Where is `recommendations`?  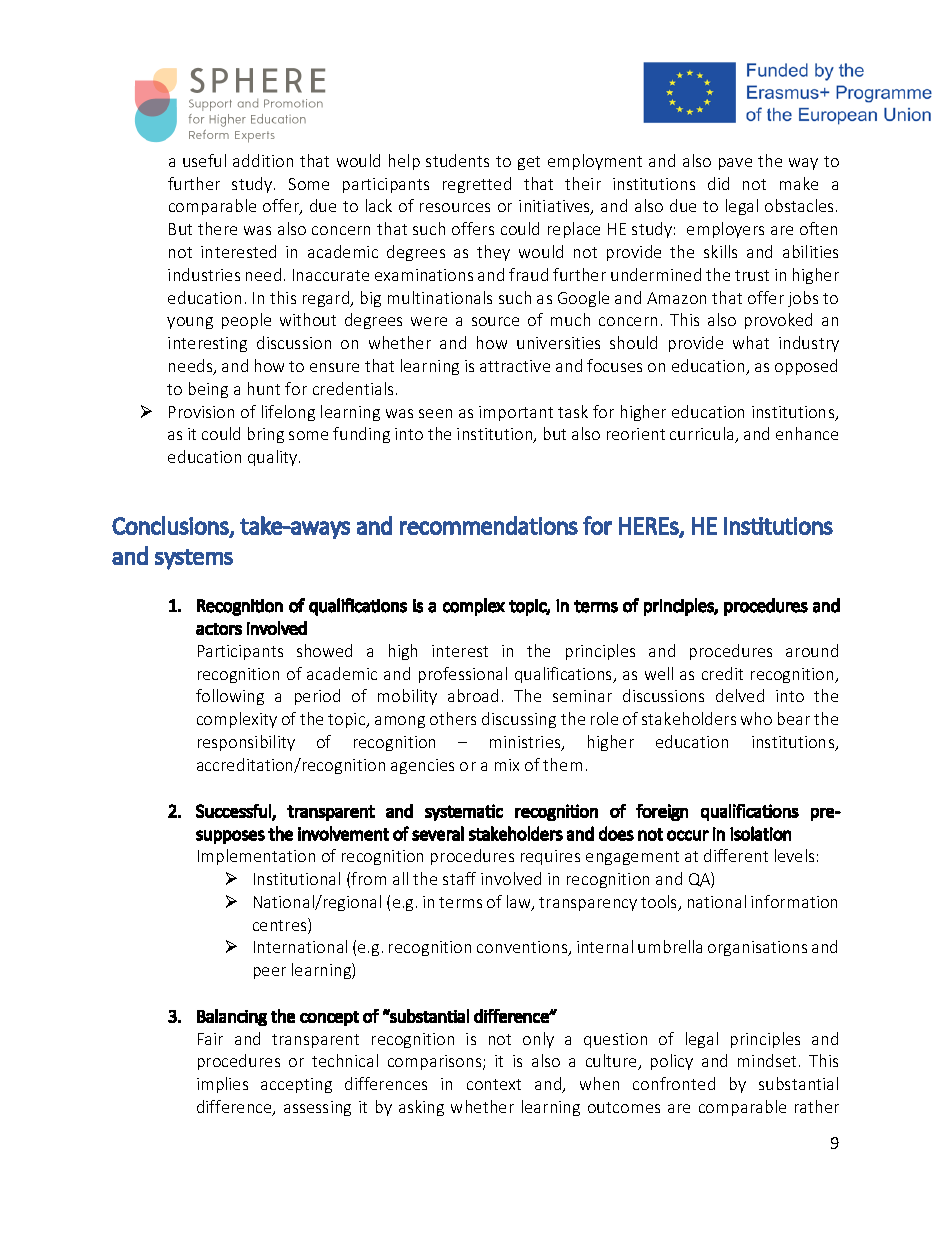
recommendations is located at coordinates (489, 525).
